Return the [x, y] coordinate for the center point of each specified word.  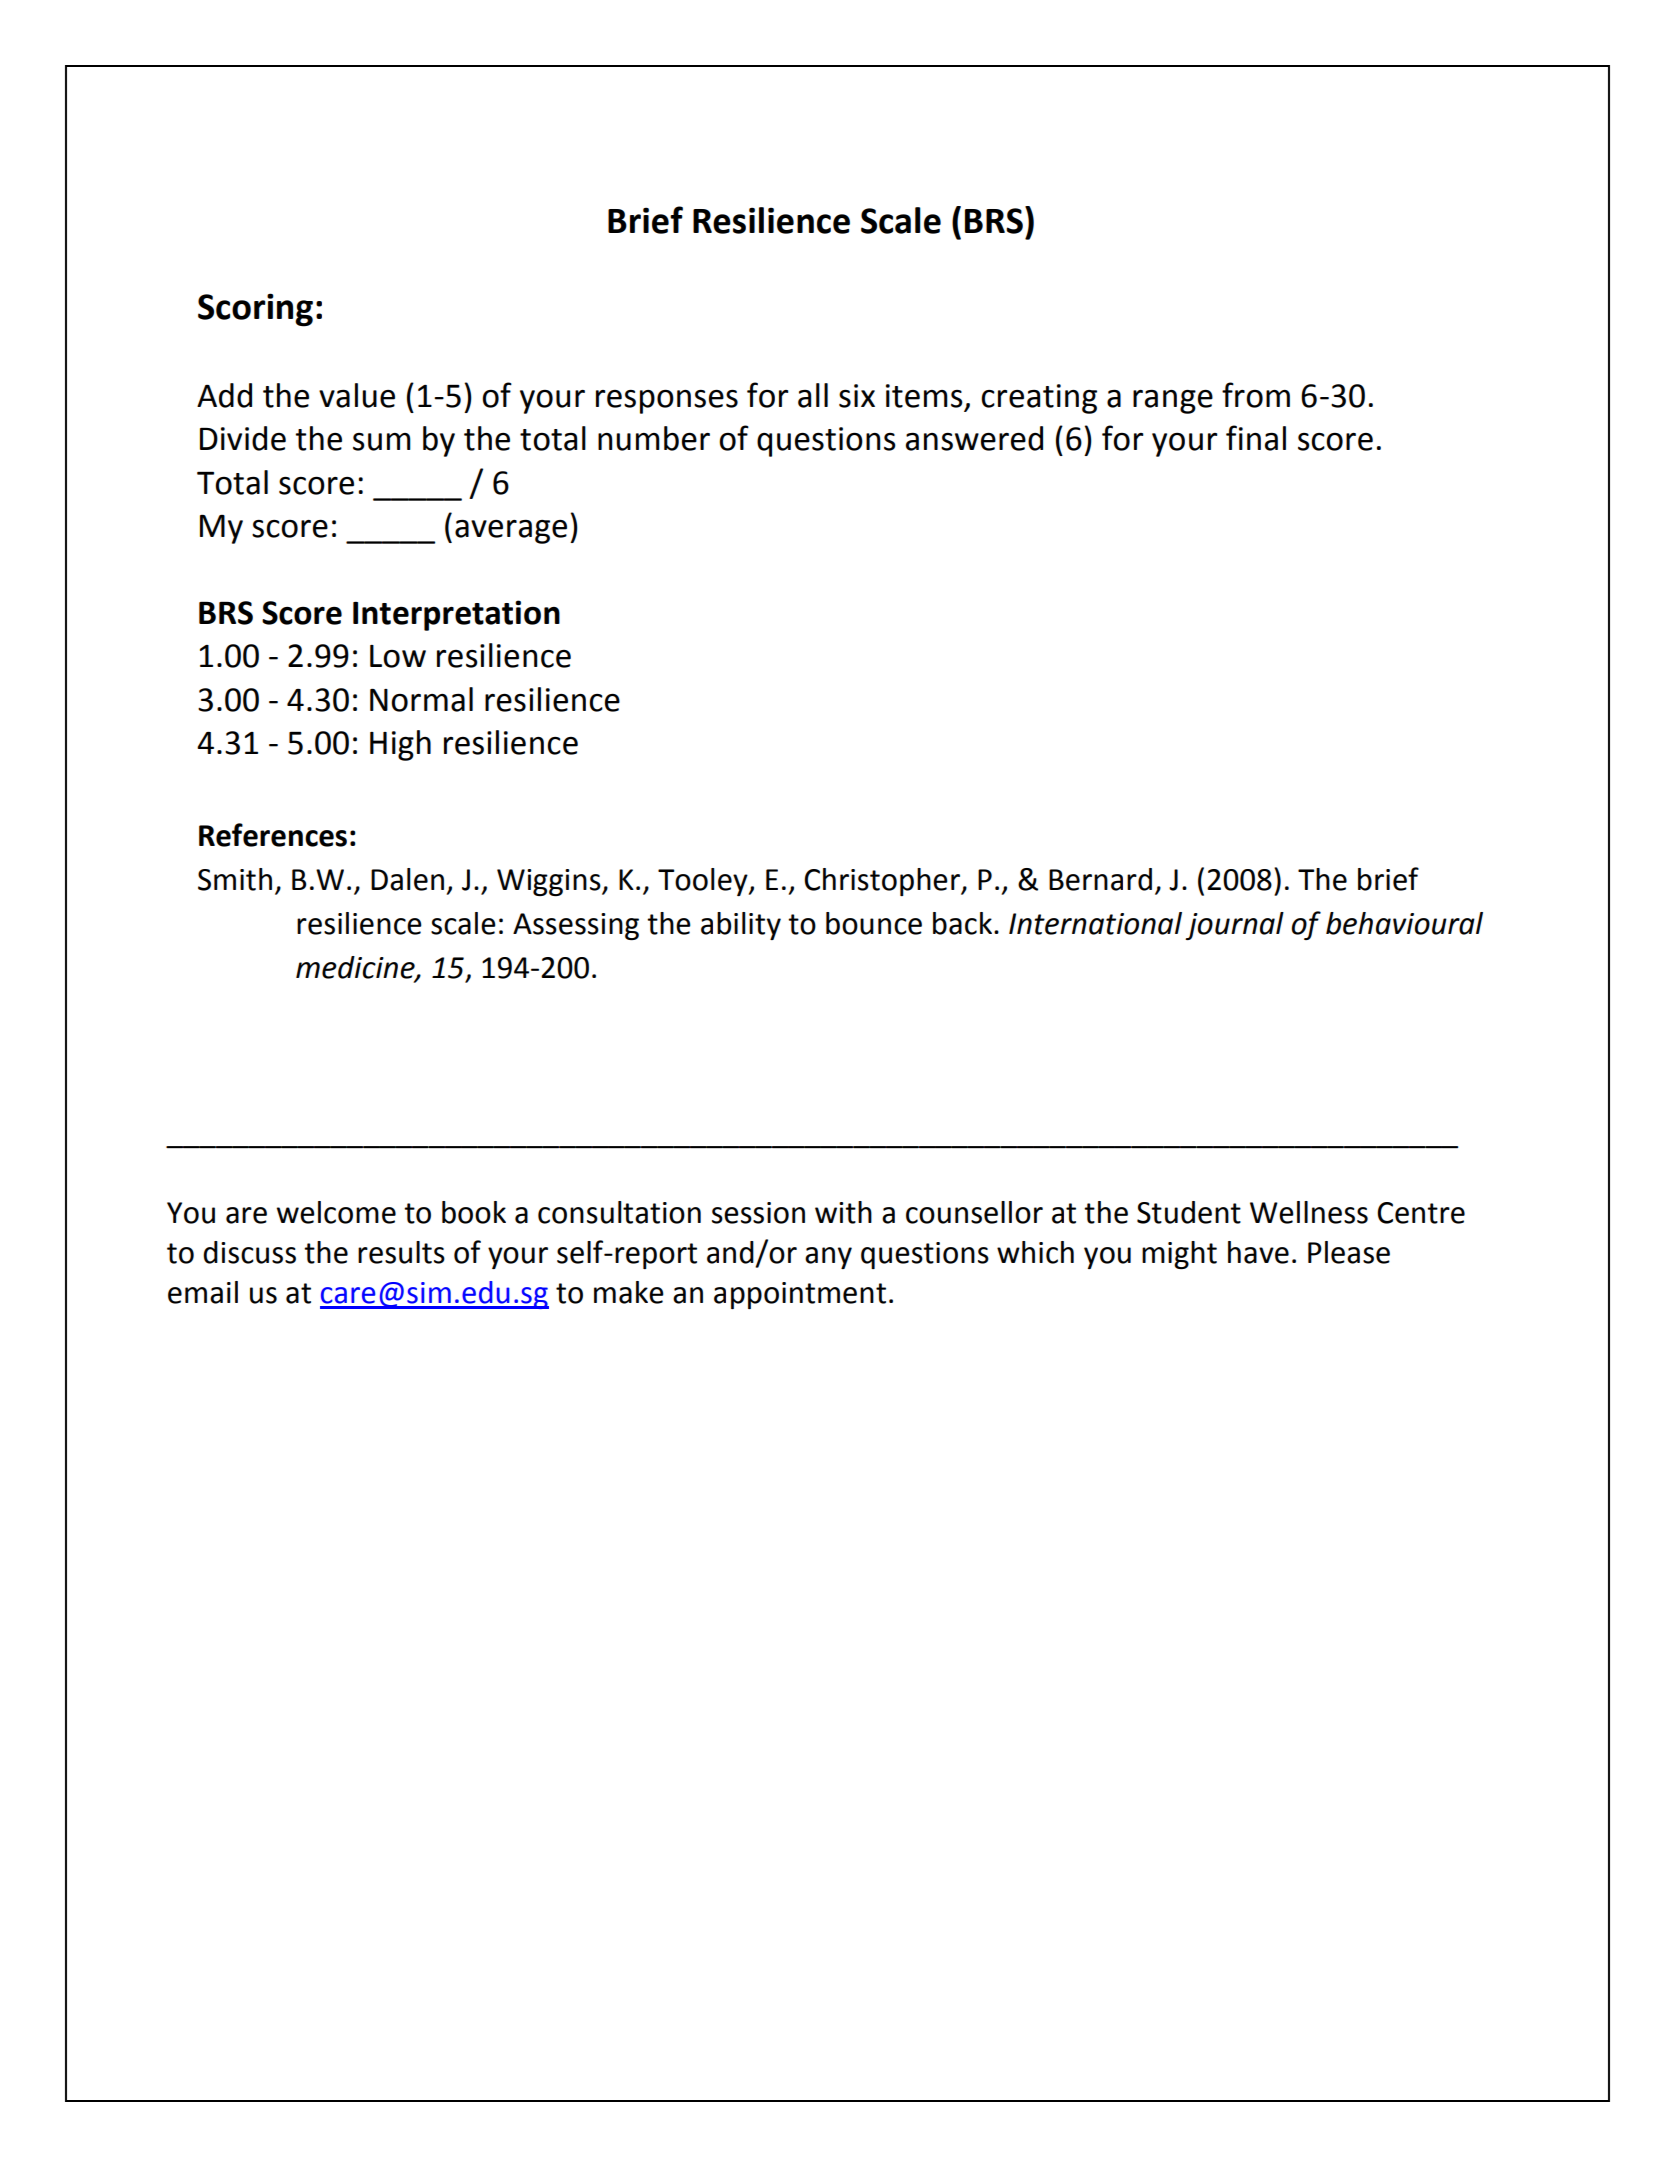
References [273, 835]
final [1256, 438]
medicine [356, 968]
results [401, 1252]
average [511, 532]
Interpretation [456, 615]
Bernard [1100, 879]
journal [1234, 926]
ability [741, 926]
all [813, 395]
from [1256, 395]
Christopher [883, 882]
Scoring [255, 310]
